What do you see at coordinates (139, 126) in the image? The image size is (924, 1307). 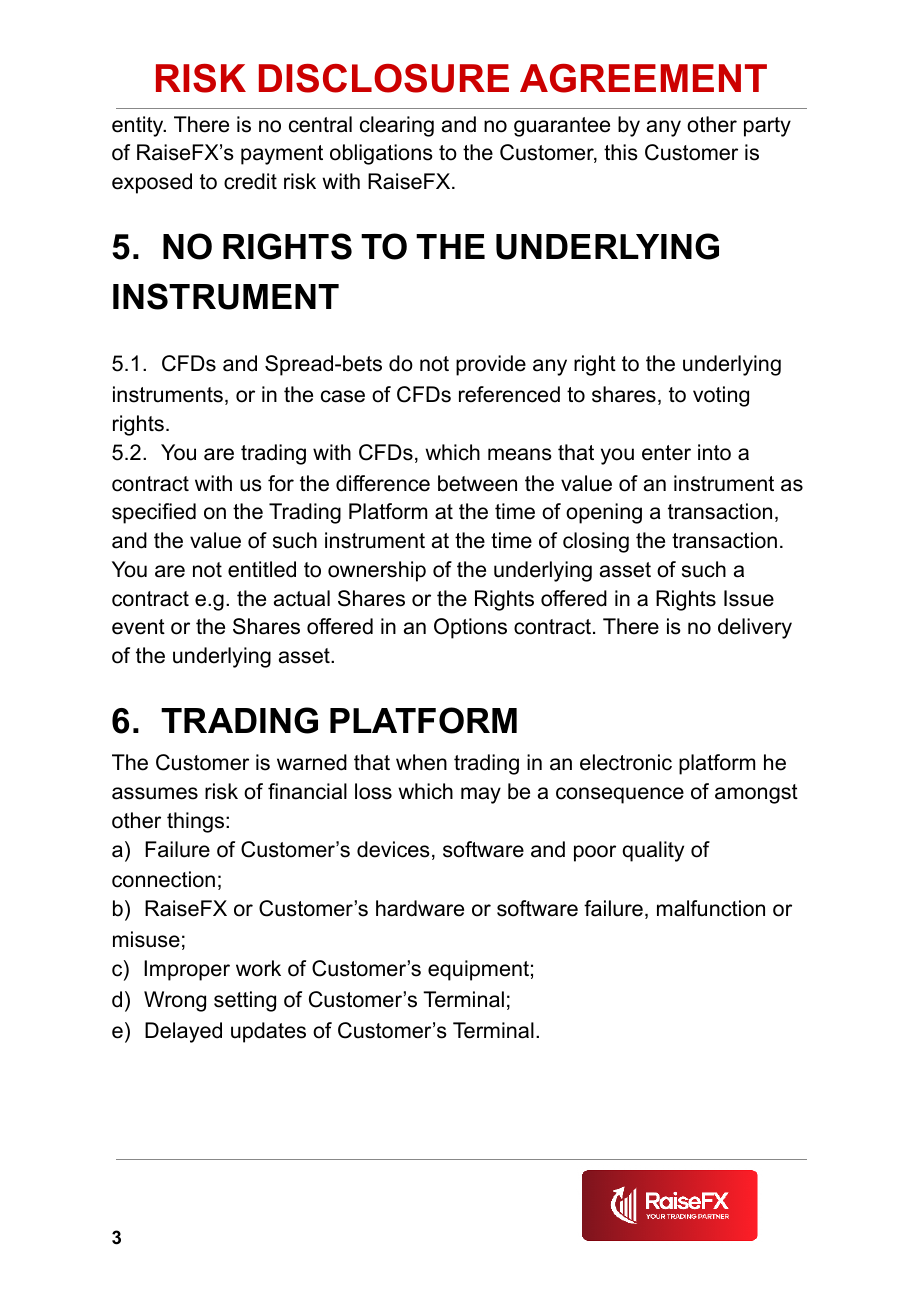 I see `entity` at bounding box center [139, 126].
